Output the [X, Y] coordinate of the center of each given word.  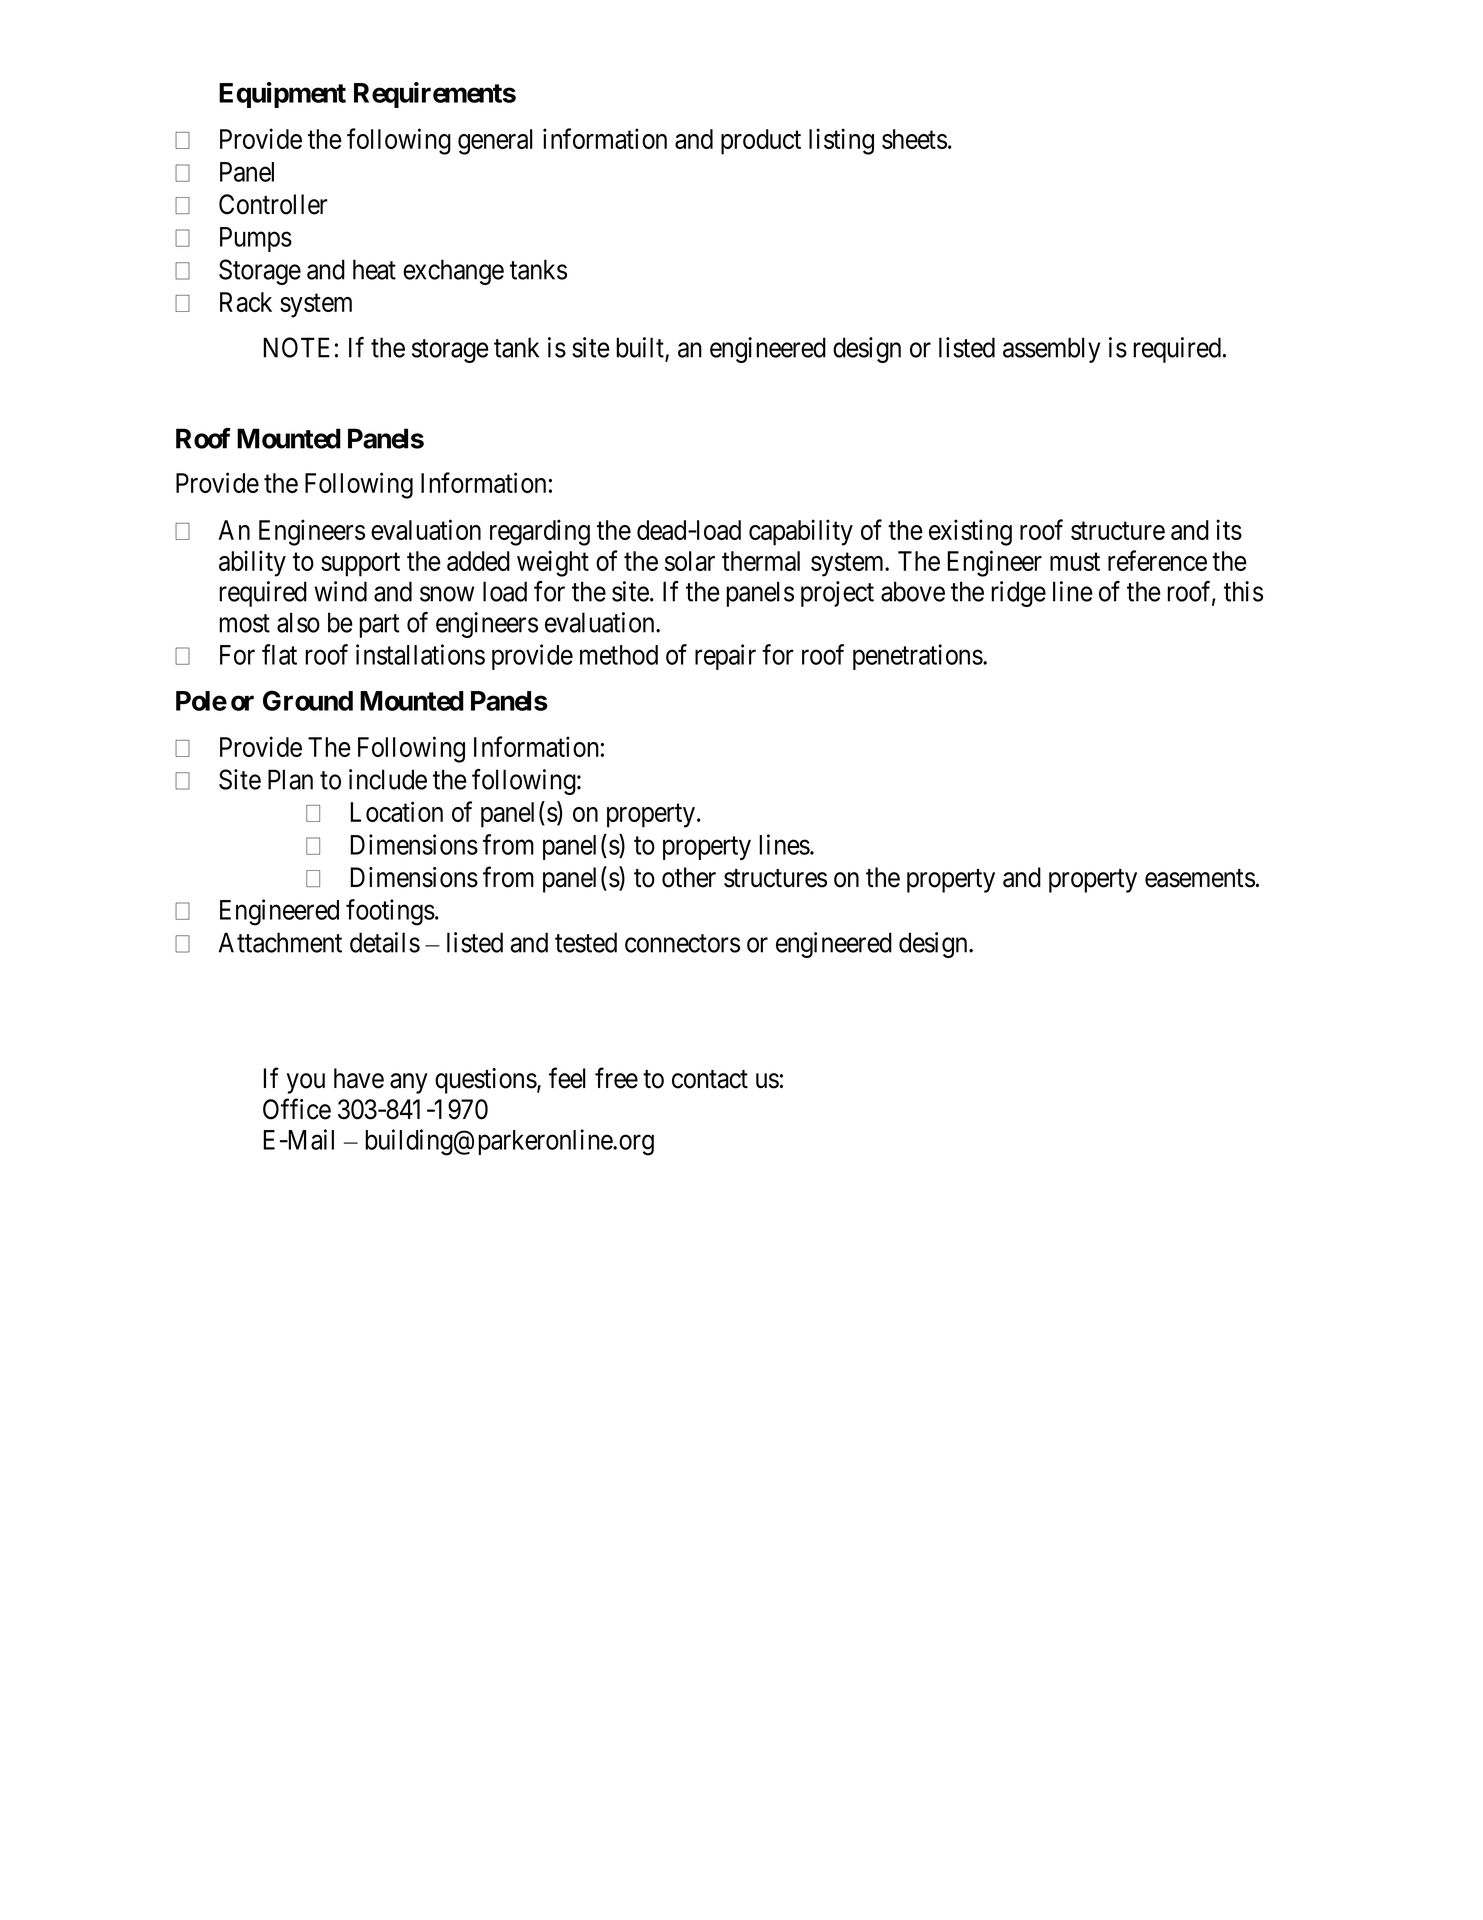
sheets [914, 139]
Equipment [282, 95]
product [761, 142]
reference [1157, 560]
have [359, 1078]
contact [710, 1079]
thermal [761, 561]
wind [340, 591]
